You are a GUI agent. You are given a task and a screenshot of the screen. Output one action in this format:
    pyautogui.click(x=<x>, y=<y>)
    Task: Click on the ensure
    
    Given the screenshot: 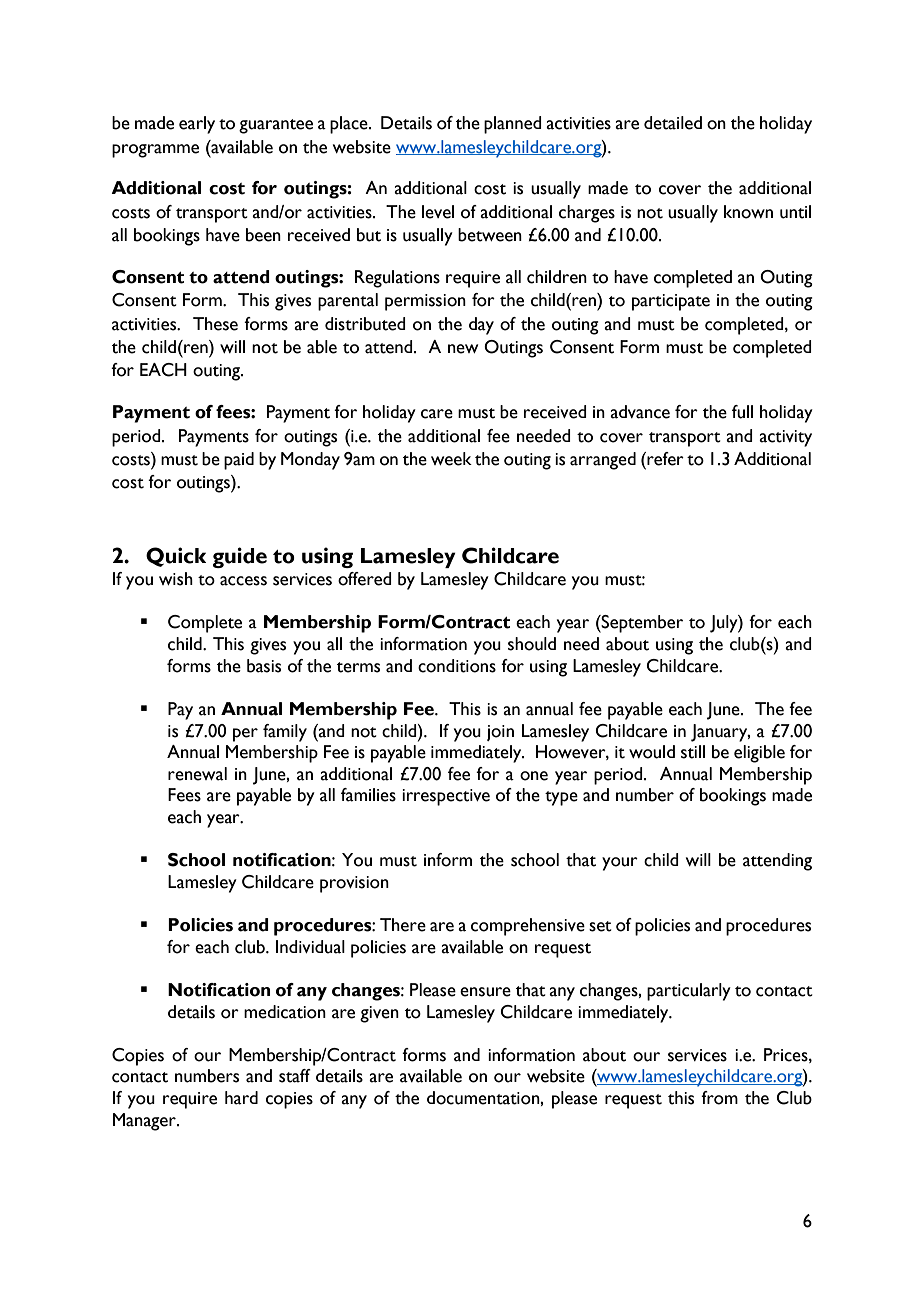 What is the action you would take?
    pyautogui.click(x=485, y=992)
